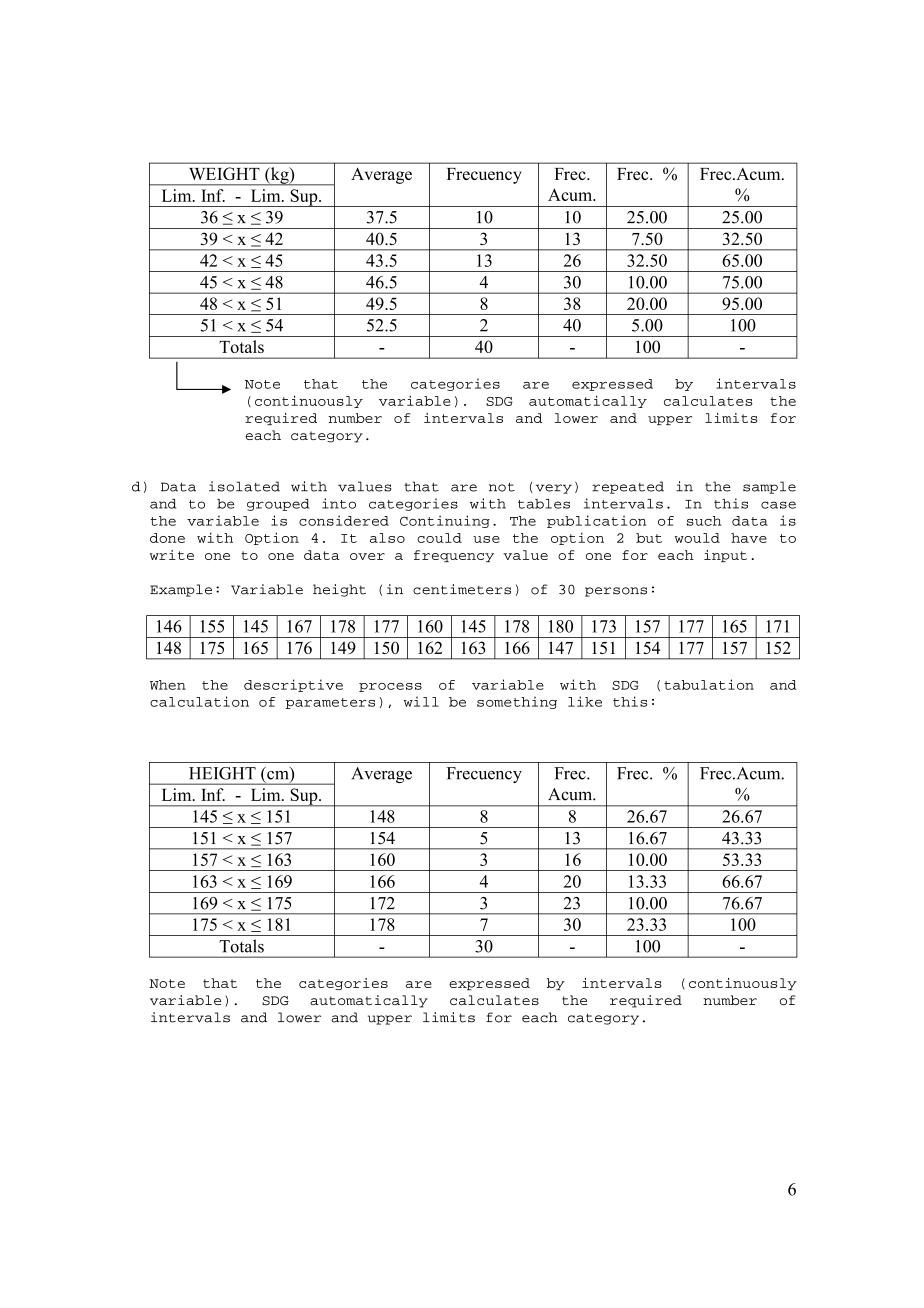 This page has height=1308, width=924. I want to click on something, so click(517, 702).
